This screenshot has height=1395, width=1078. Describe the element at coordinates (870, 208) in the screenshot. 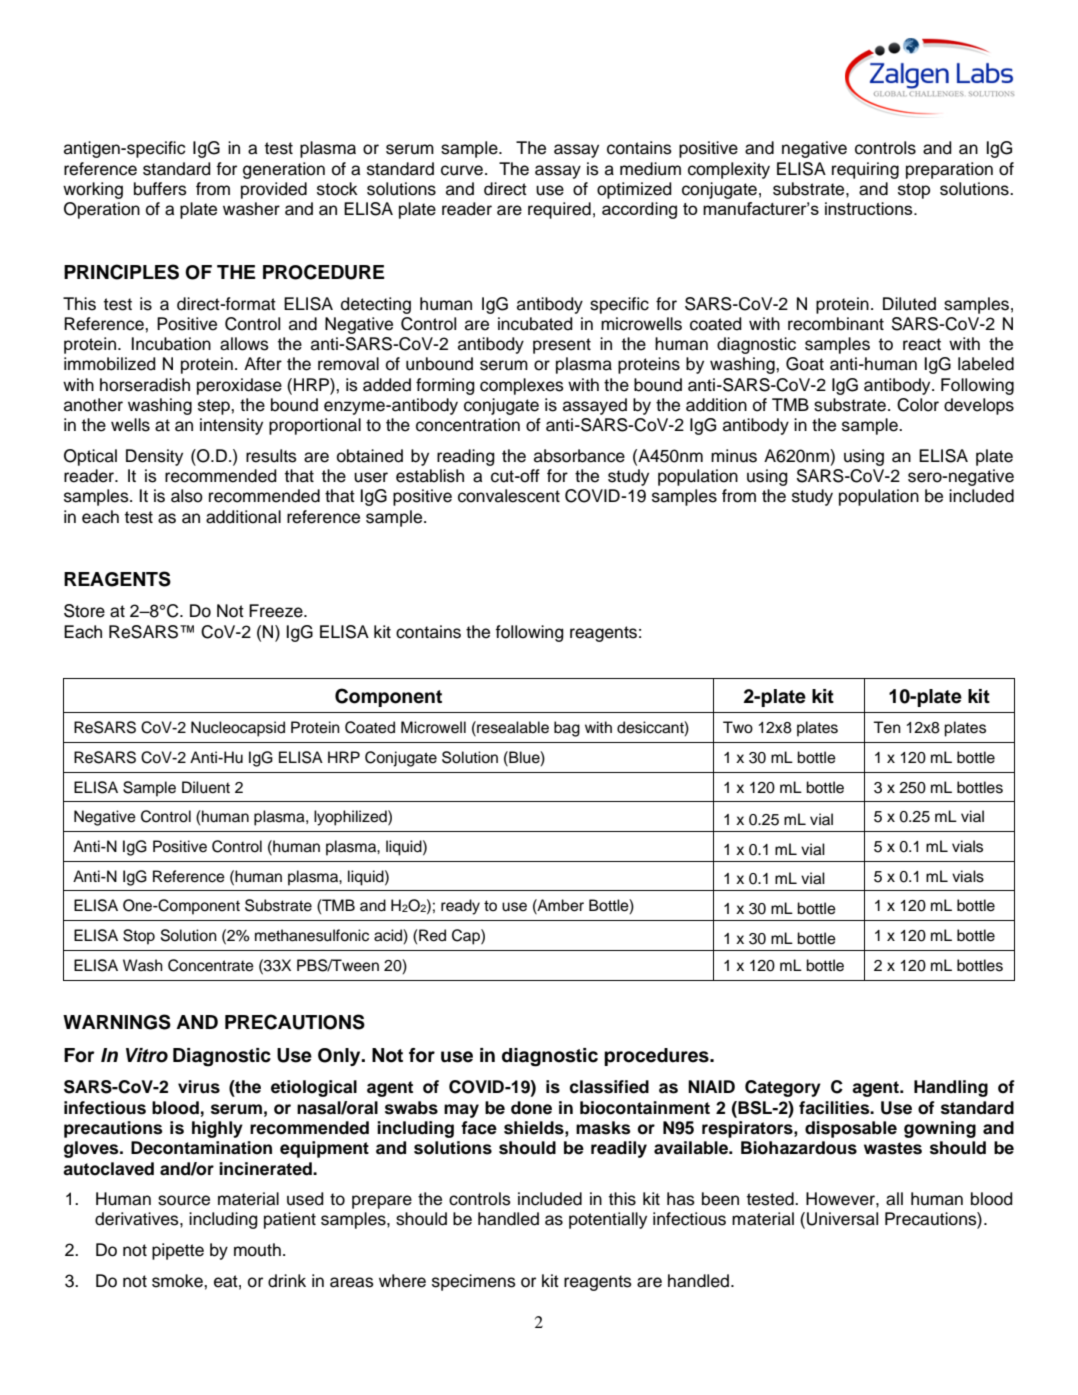

I see `instructions` at that location.
